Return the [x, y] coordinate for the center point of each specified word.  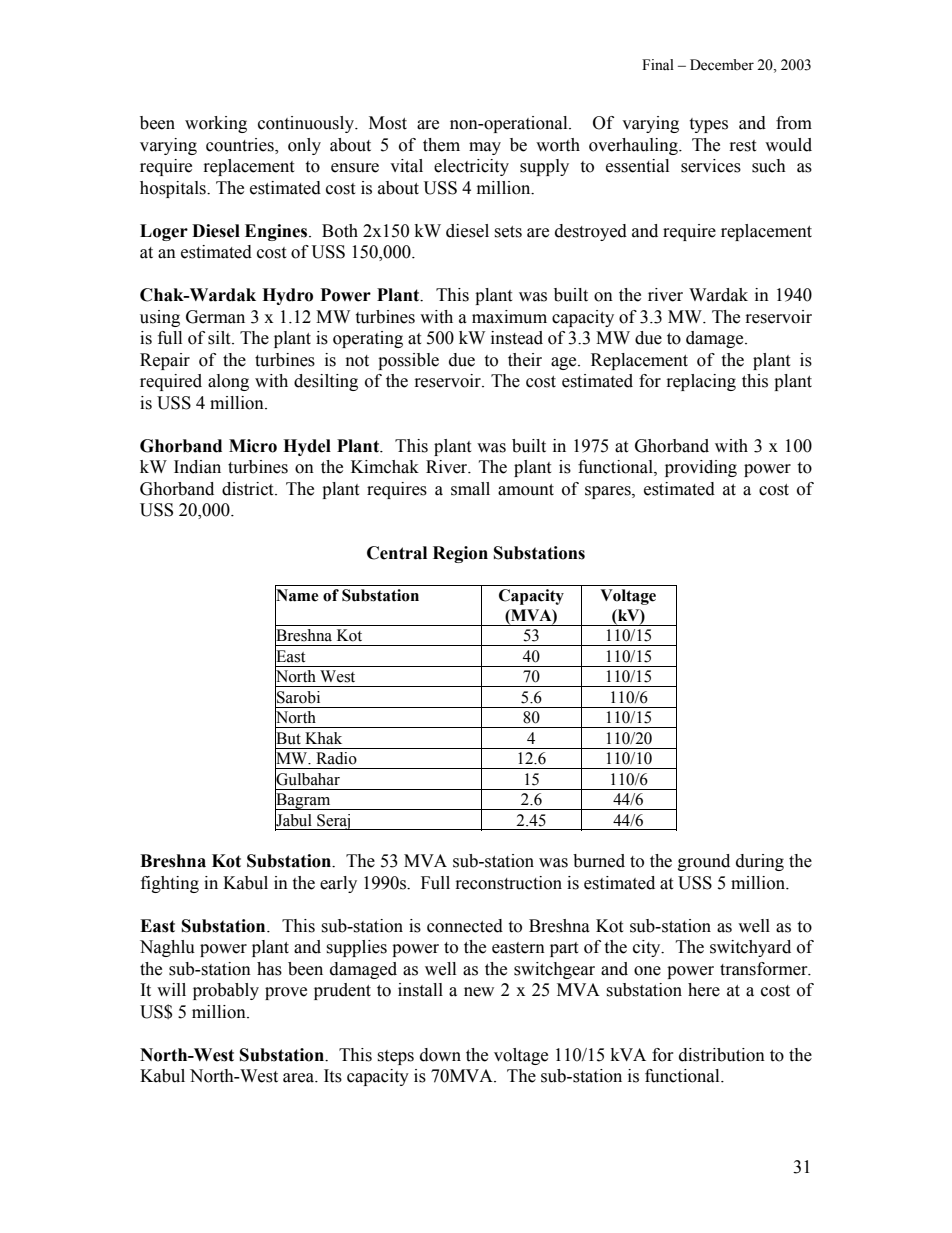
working [216, 124]
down [440, 1055]
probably [226, 991]
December [722, 65]
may [485, 148]
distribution [722, 1055]
